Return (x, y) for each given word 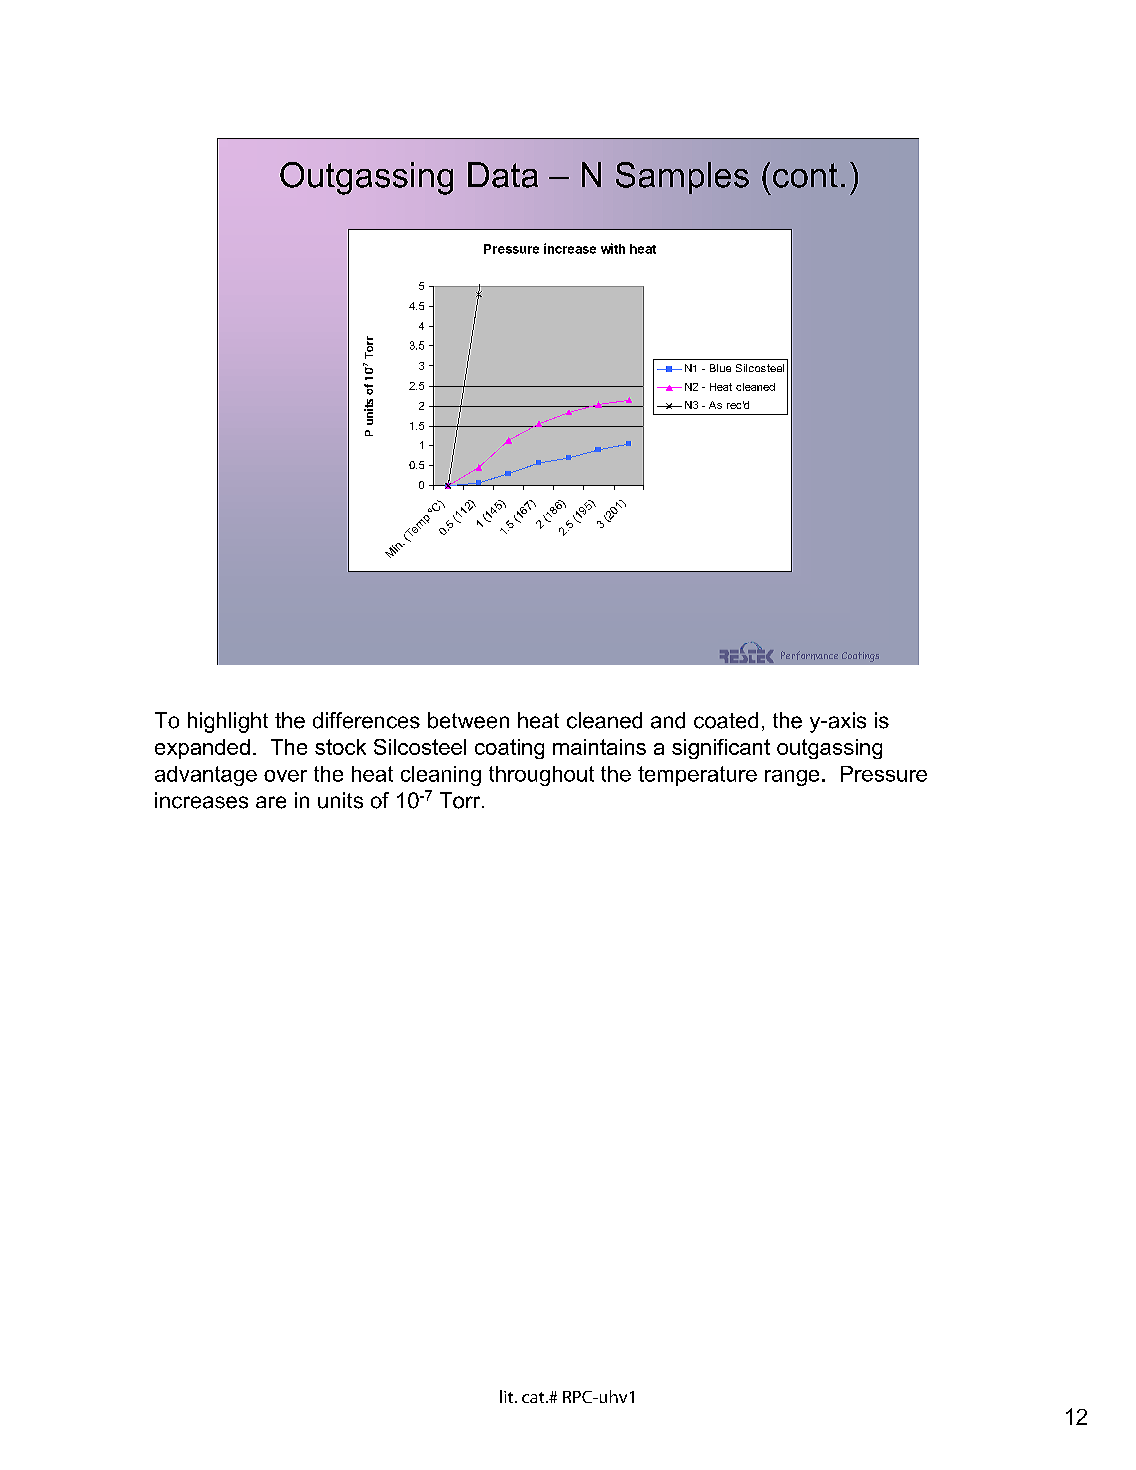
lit (508, 1396)
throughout (541, 776)
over (285, 776)
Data (503, 175)
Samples (682, 178)
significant (721, 749)
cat (534, 1397)
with (613, 248)
